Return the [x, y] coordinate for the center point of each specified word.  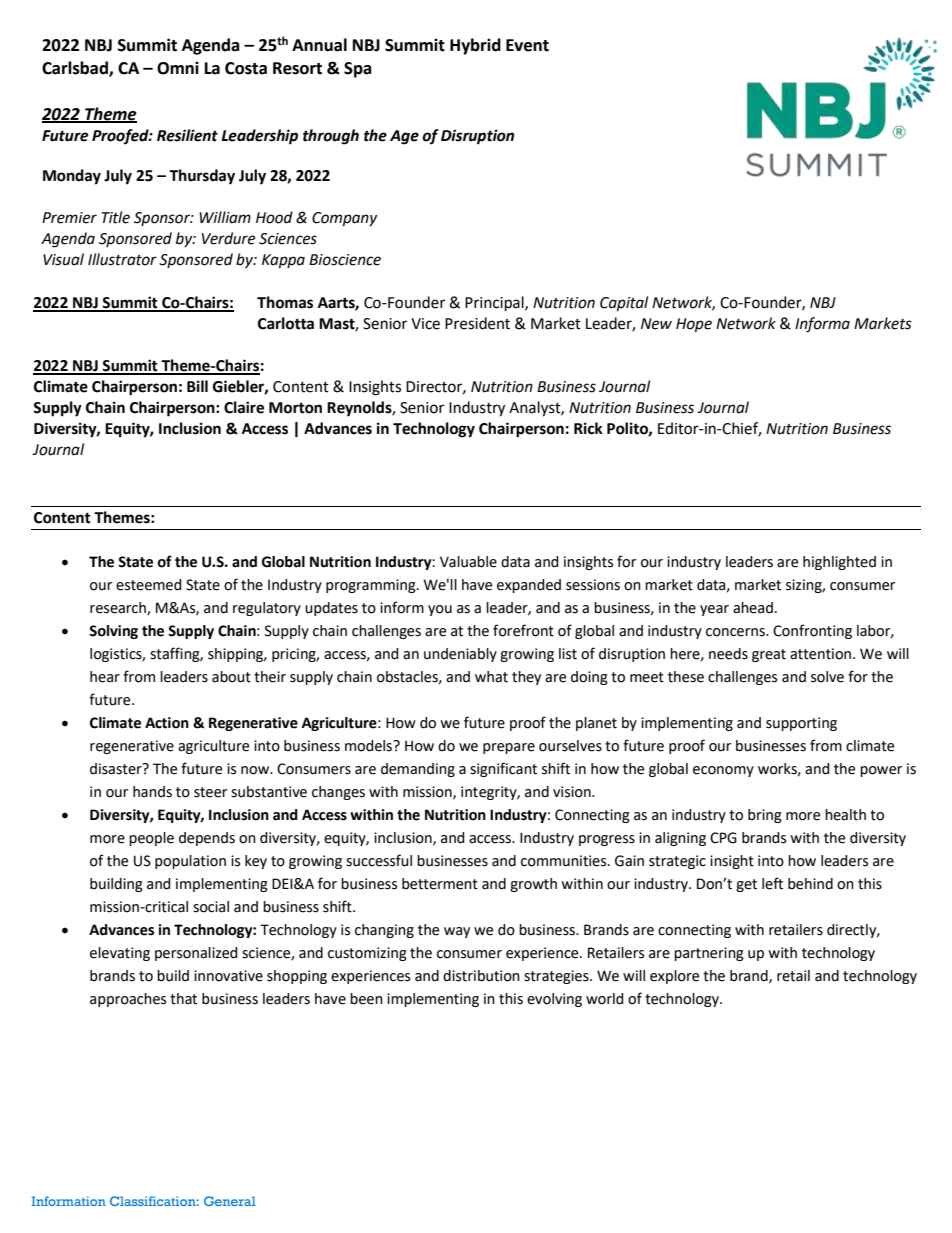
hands [152, 792]
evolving [554, 1000]
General [230, 1201]
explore [674, 977]
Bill [197, 386]
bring [765, 816]
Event [527, 45]
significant [503, 769]
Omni [178, 68]
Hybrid [475, 46]
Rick [588, 428]
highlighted [839, 563]
